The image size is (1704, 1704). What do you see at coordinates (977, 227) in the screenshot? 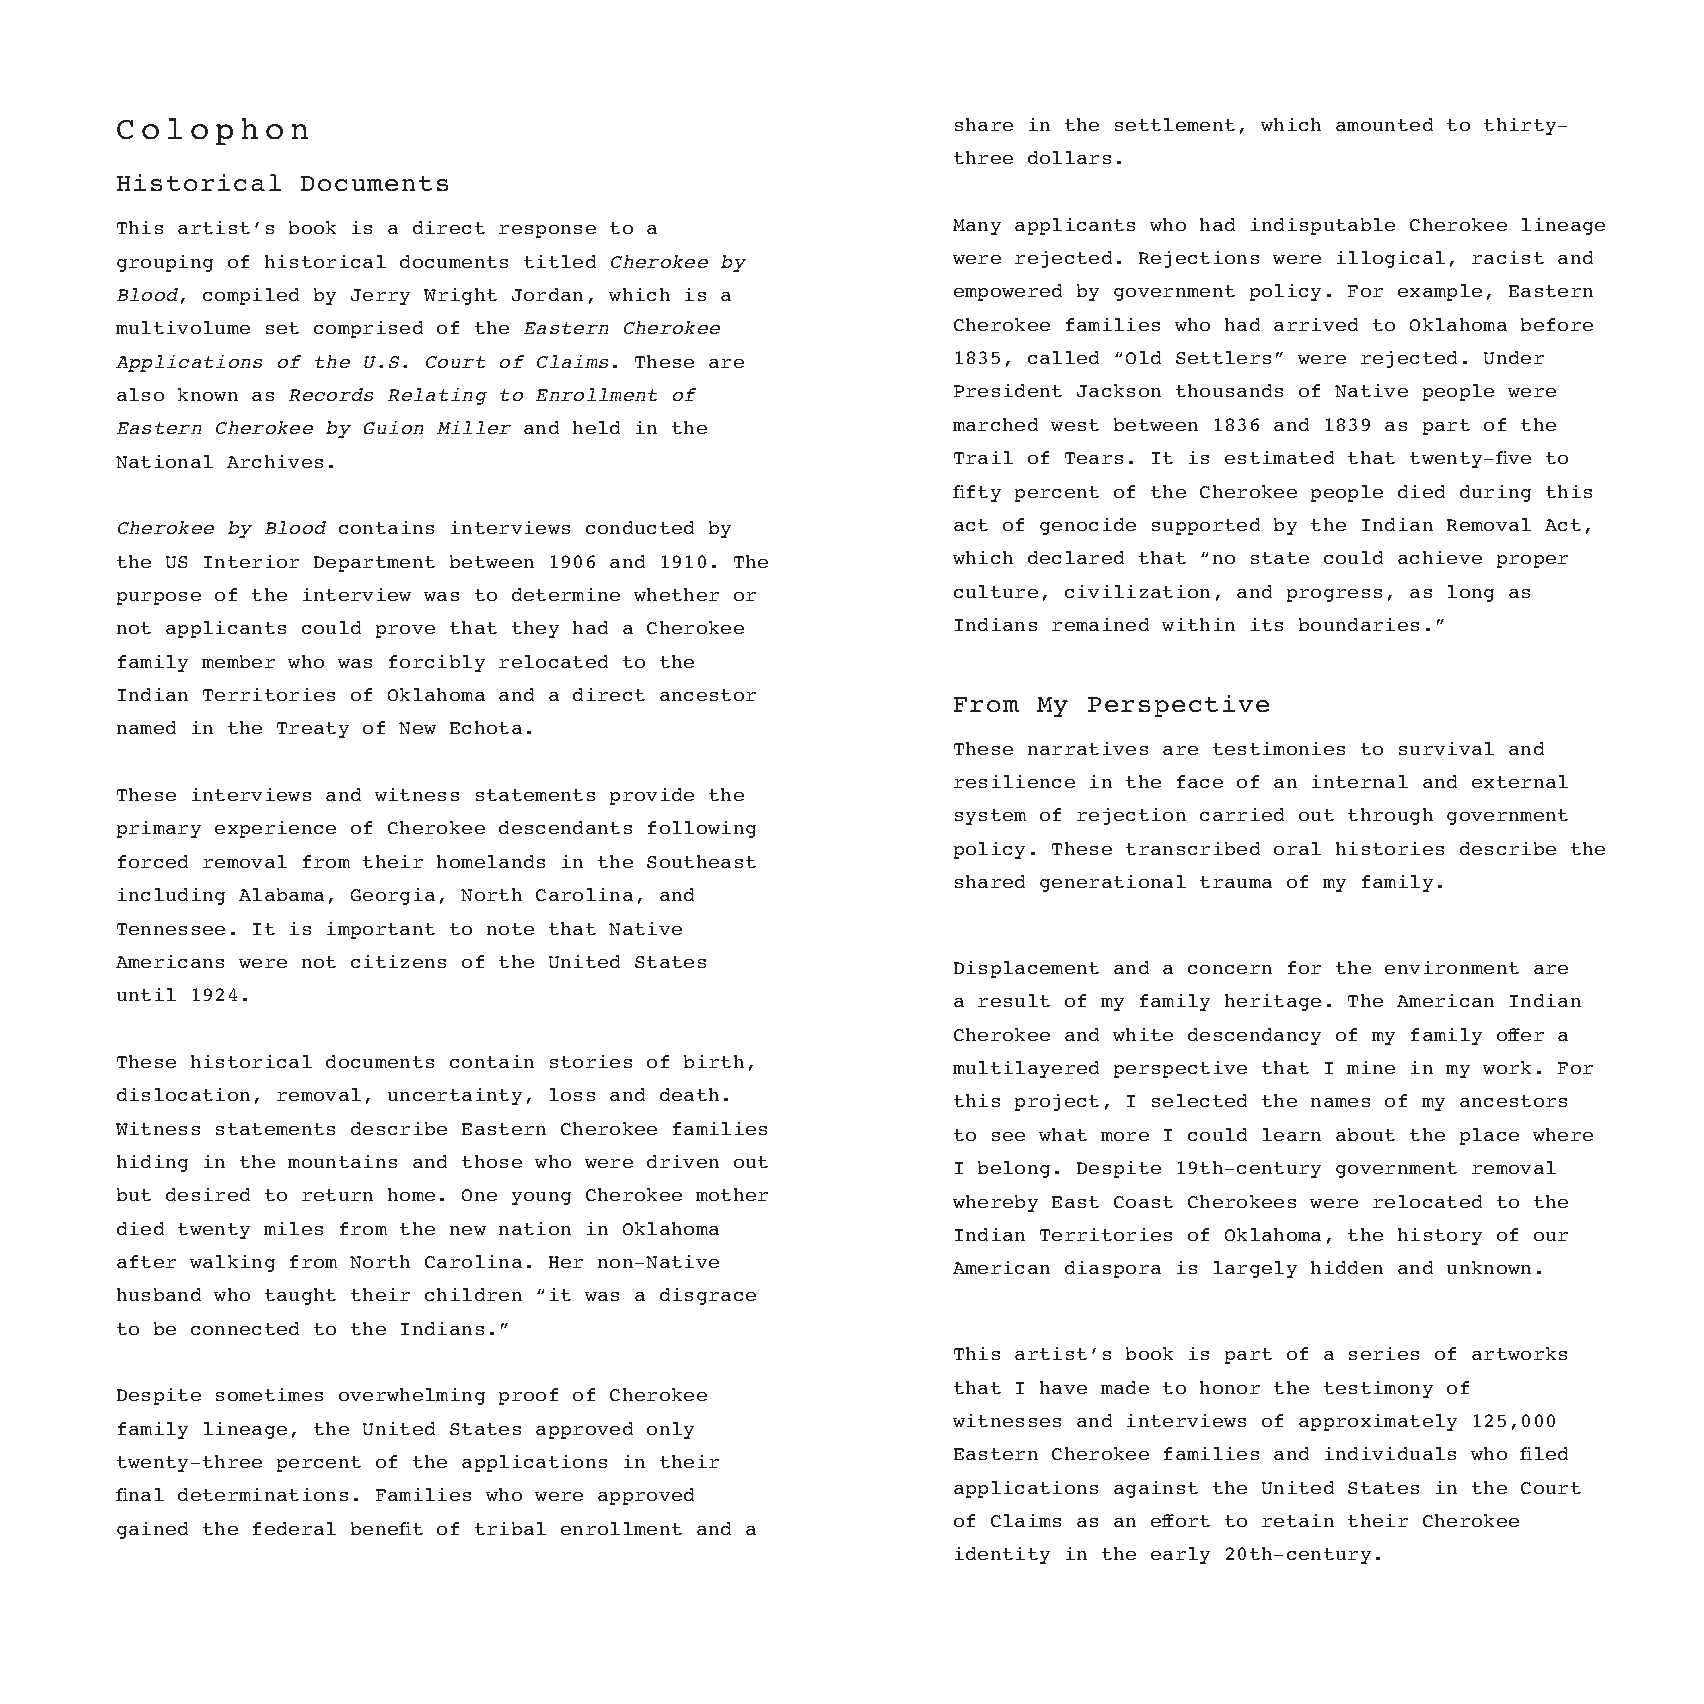
I see `Many` at bounding box center [977, 227].
